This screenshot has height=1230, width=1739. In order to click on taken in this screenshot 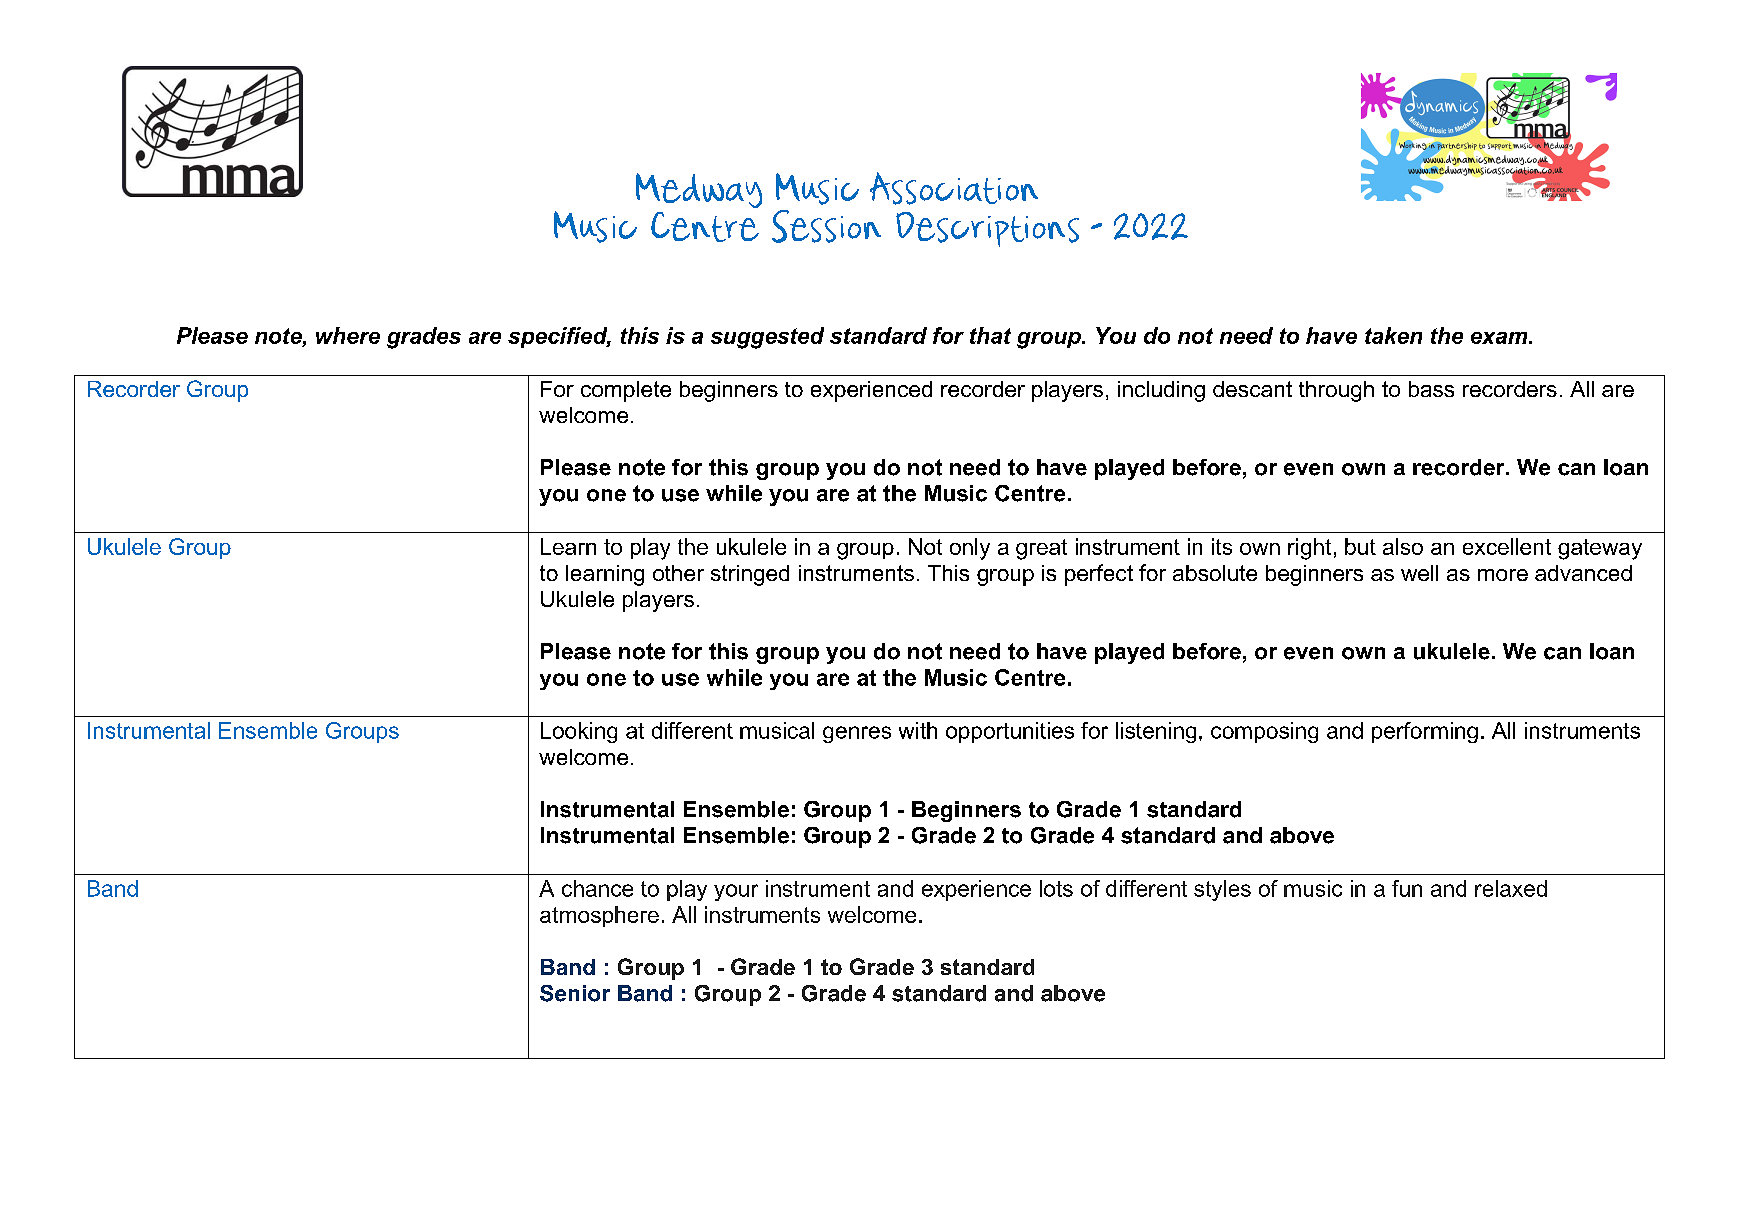, I will do `click(1393, 335)`.
